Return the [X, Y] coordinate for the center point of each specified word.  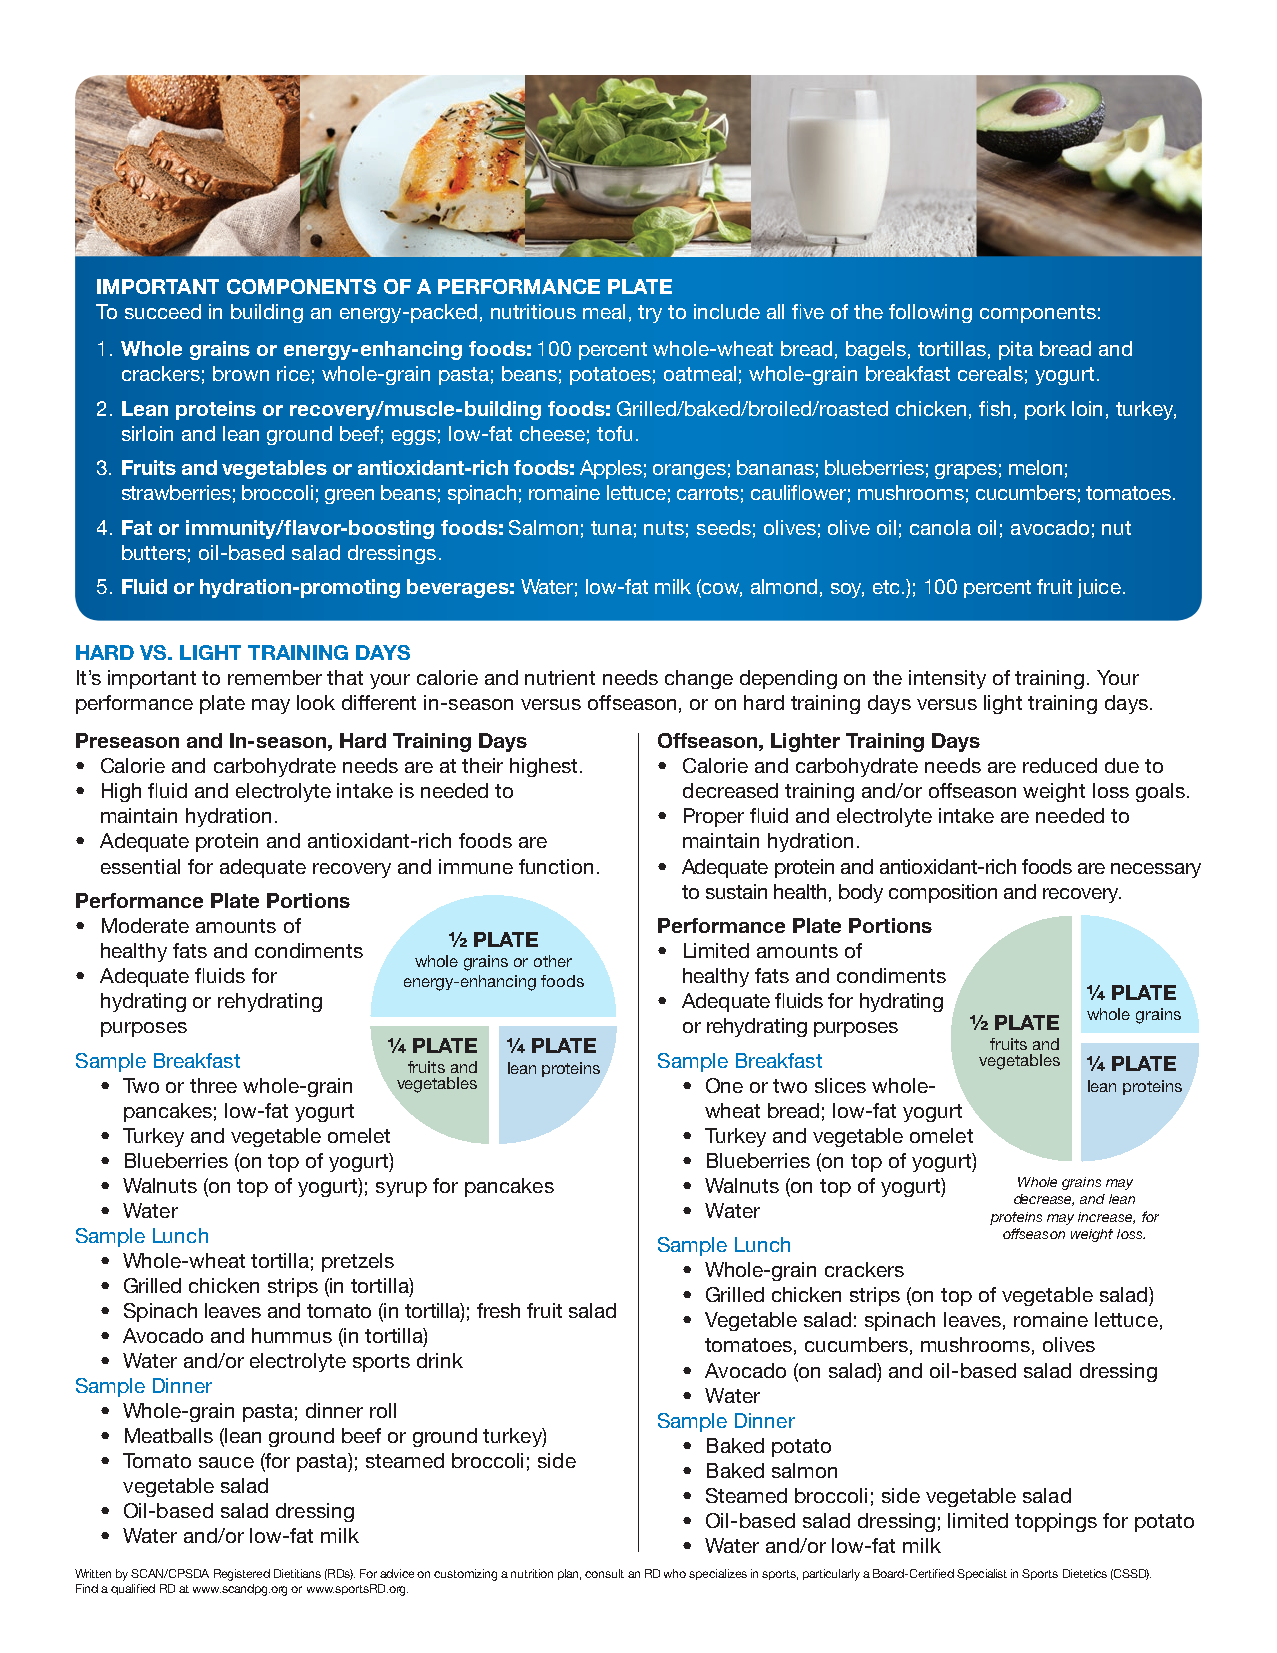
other [553, 961]
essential [140, 866]
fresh [498, 1310]
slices [840, 1085]
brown [241, 373]
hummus [292, 1335]
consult [604, 1573]
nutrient [560, 677]
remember [275, 677]
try [650, 314]
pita [1016, 350]
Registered [242, 1575]
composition [943, 893]
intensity [947, 679]
